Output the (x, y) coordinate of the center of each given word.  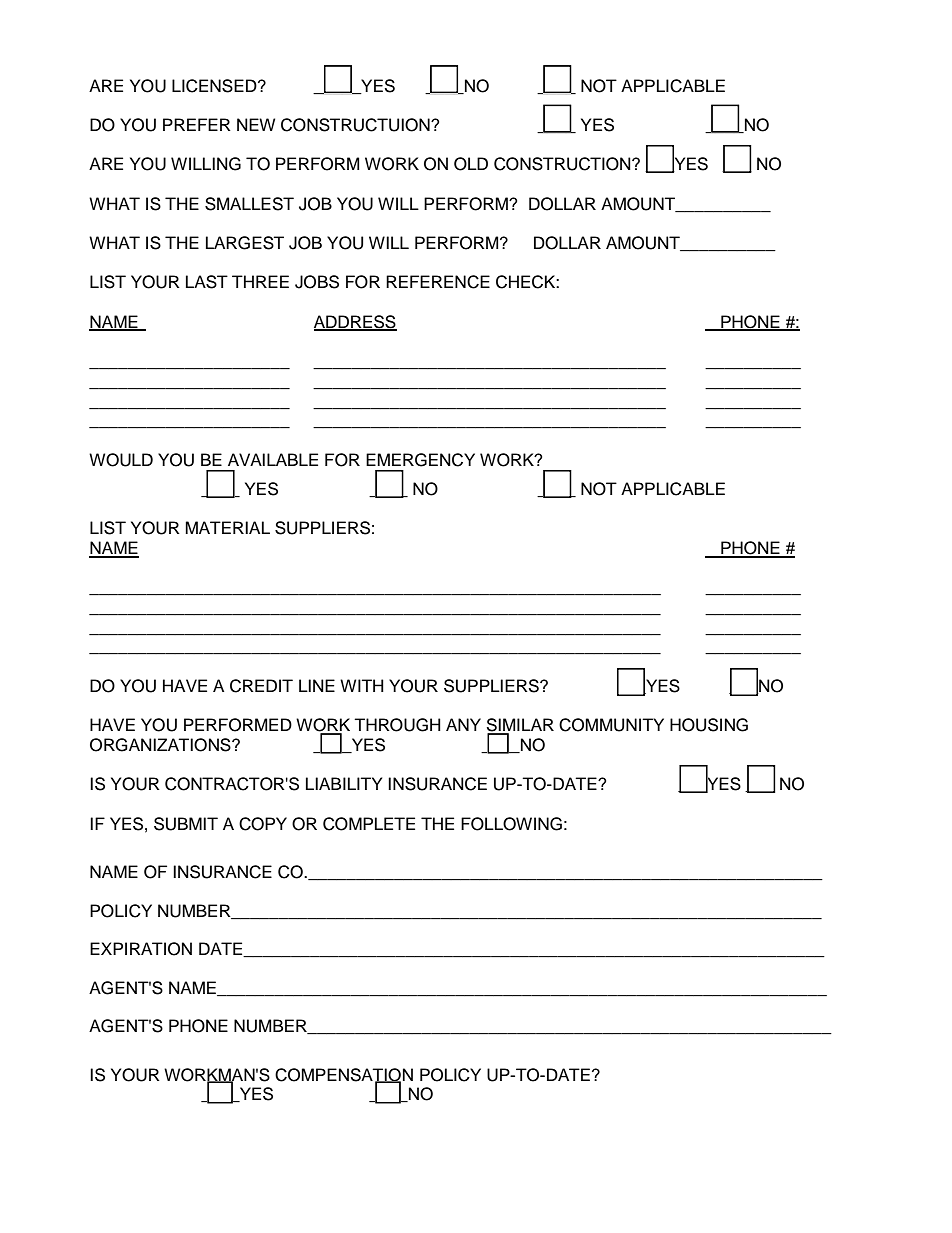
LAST (207, 282)
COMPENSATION (344, 1075)
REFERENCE (438, 282)
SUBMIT (186, 824)
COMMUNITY (611, 725)
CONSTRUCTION (563, 164)
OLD (471, 164)
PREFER (197, 124)
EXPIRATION (141, 949)
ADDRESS (355, 323)
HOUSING (709, 725)
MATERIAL (227, 527)
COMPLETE (369, 824)
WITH (362, 685)
